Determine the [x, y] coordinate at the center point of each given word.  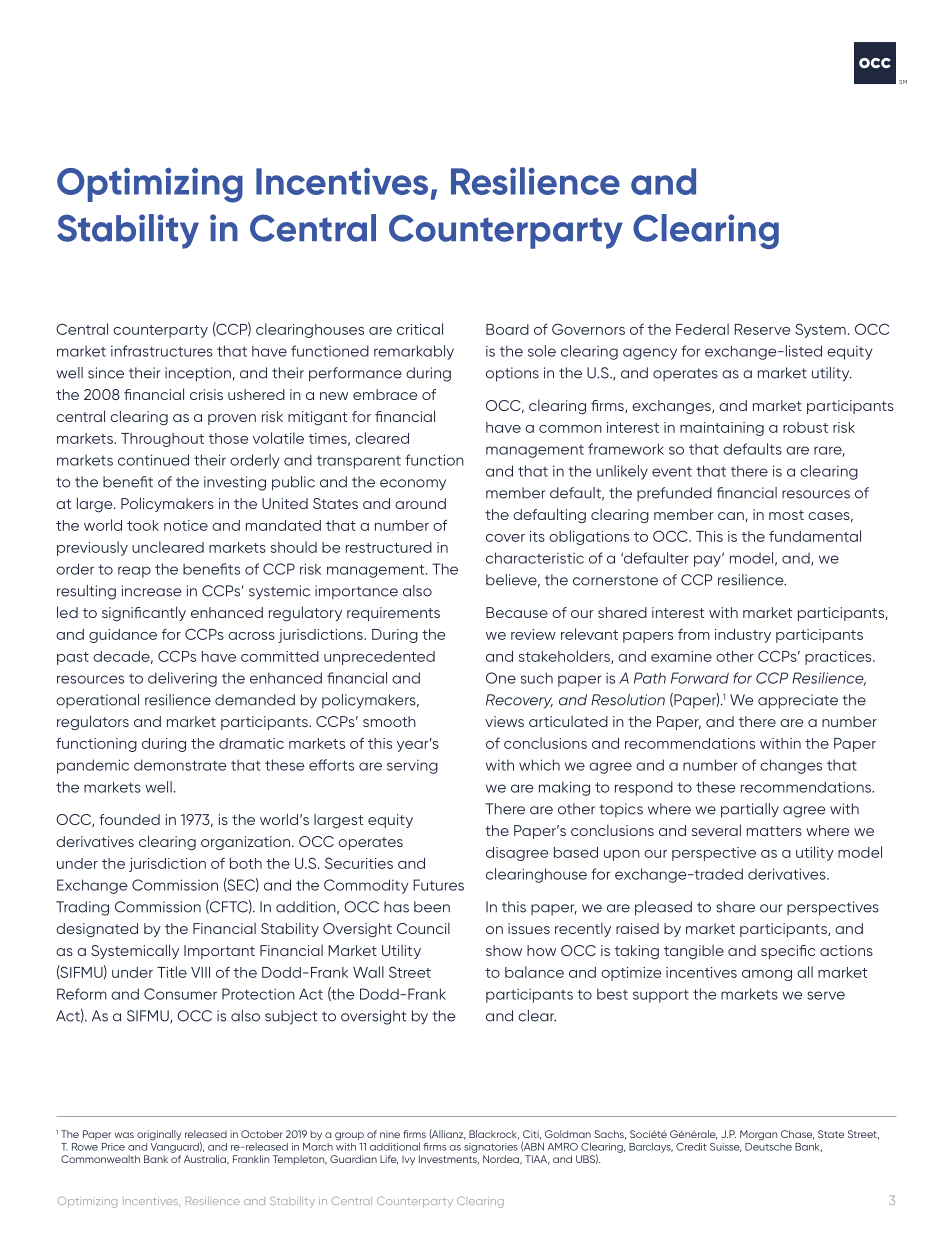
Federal [702, 329]
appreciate [798, 701]
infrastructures [162, 351]
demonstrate [180, 765]
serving [412, 767]
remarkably [414, 352]
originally [159, 1135]
